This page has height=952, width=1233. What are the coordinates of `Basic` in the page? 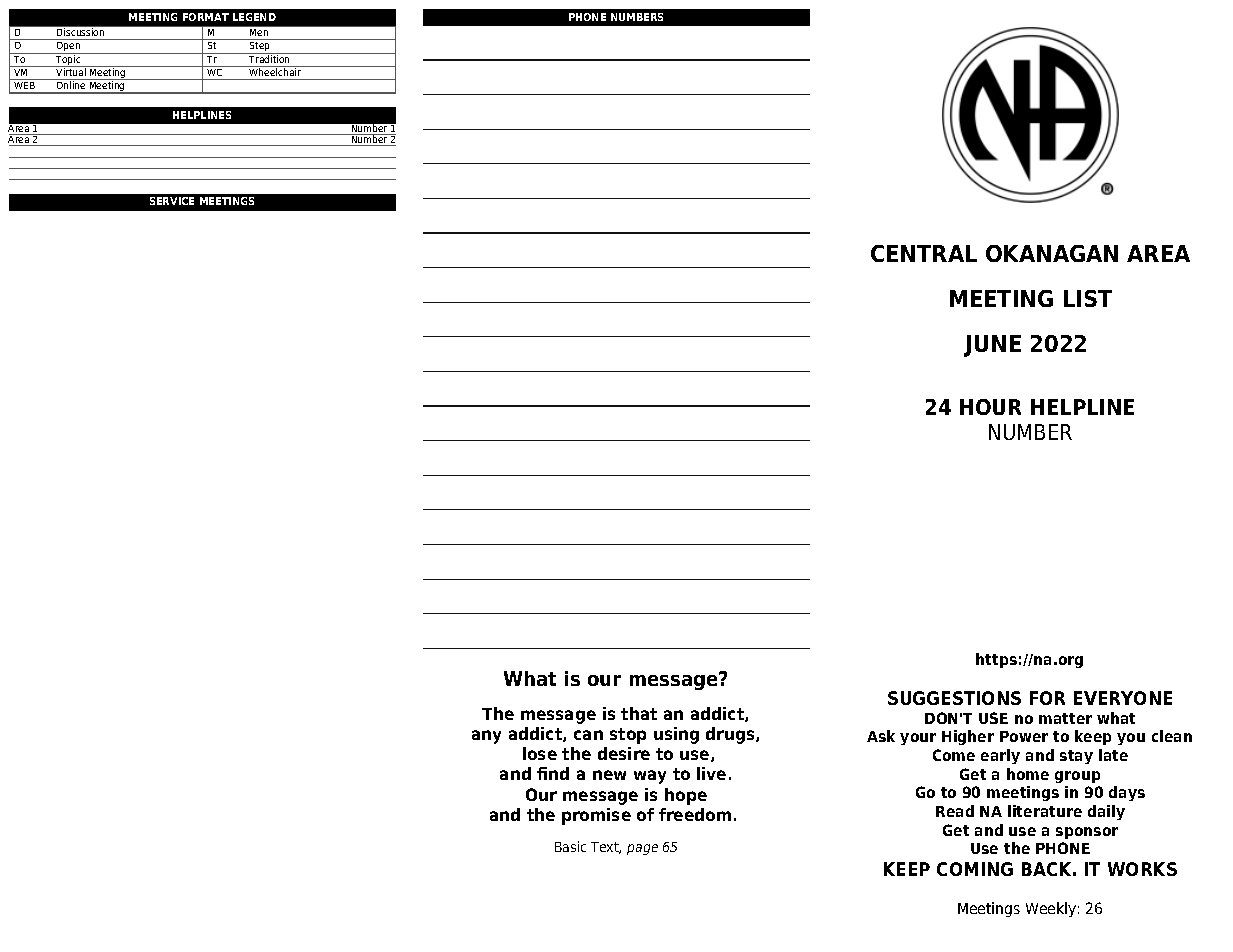 It's located at (570, 846).
